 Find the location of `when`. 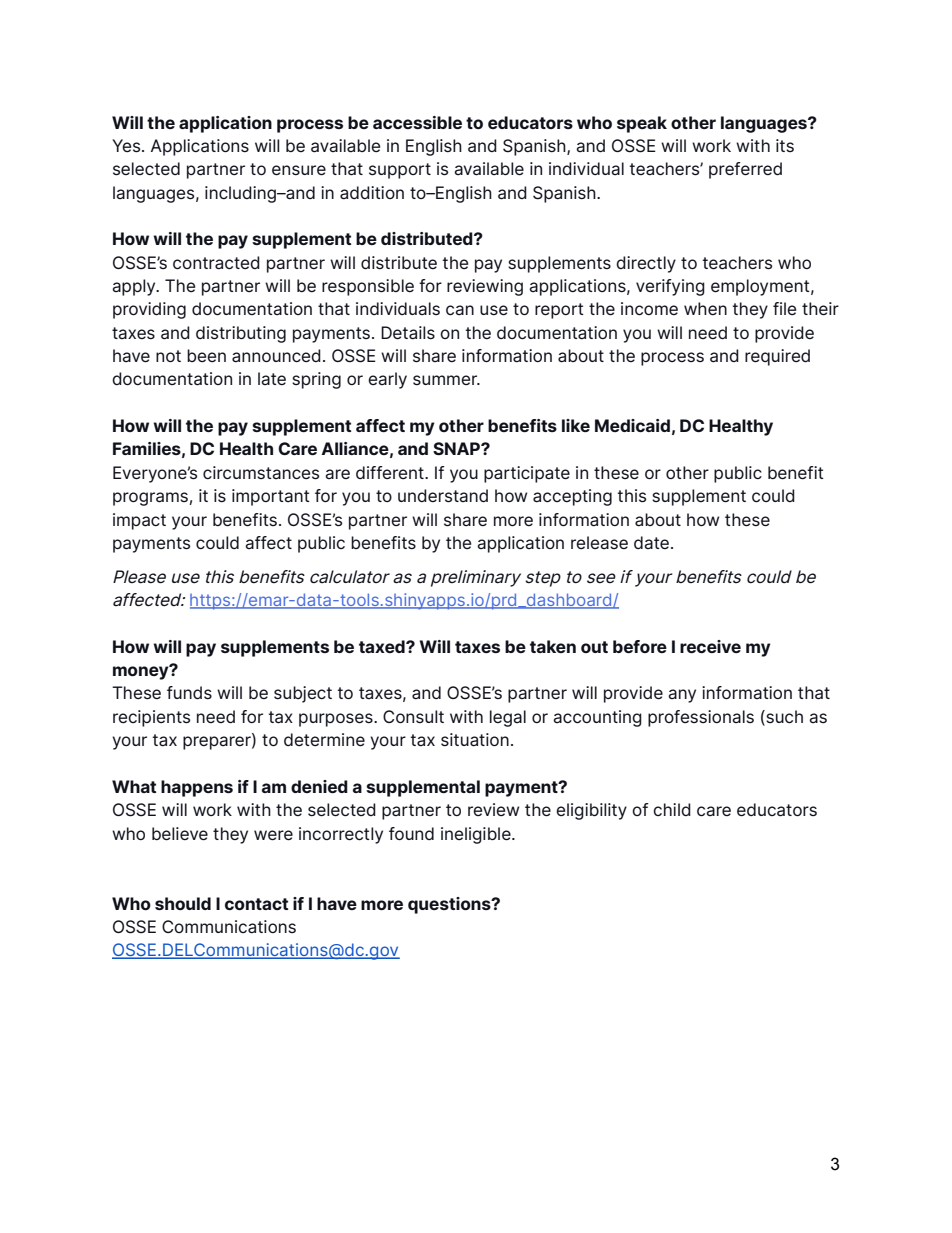

when is located at coordinates (705, 308).
